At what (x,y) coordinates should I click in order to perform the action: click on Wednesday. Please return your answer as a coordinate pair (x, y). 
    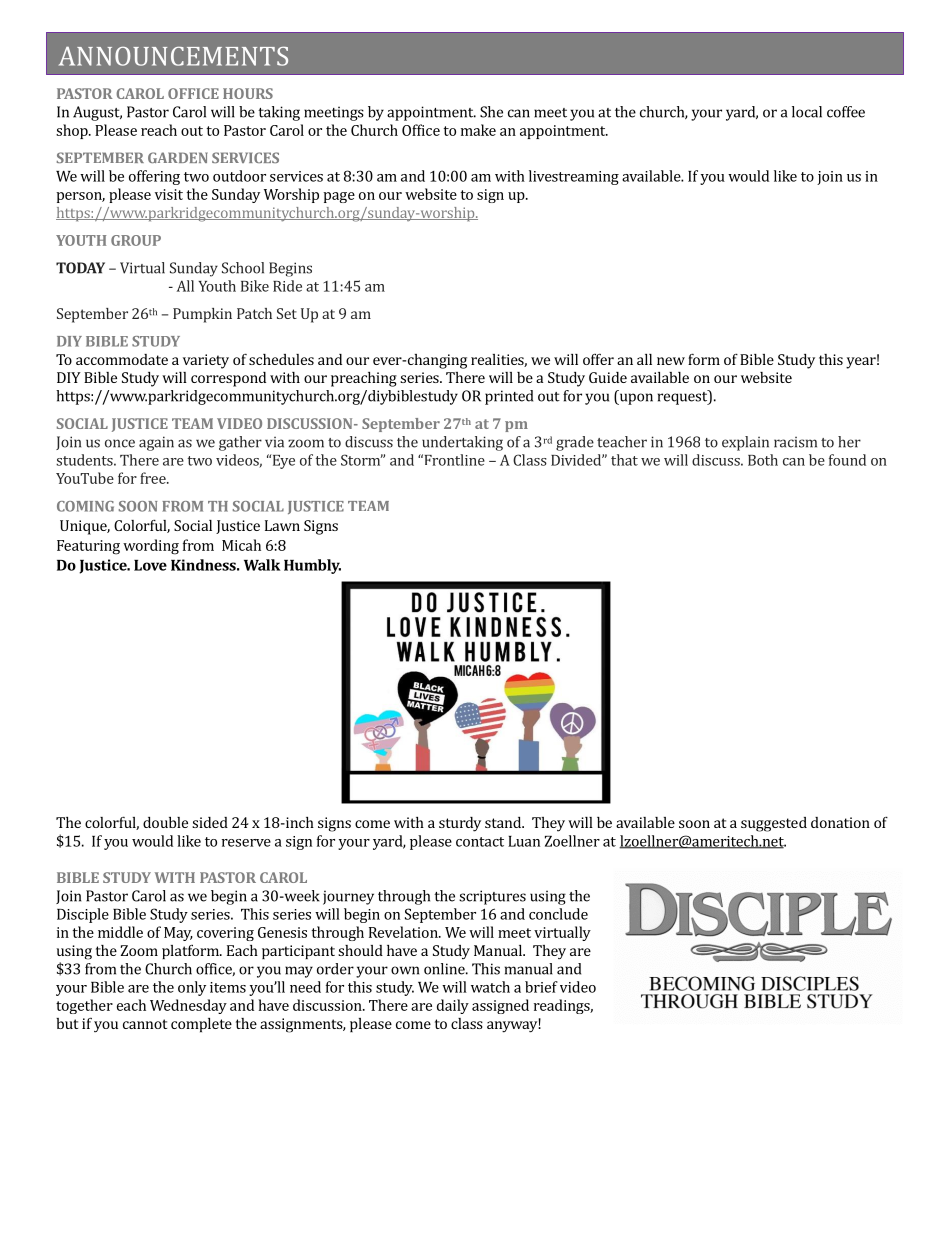
    Looking at the image, I should click on (188, 1006).
